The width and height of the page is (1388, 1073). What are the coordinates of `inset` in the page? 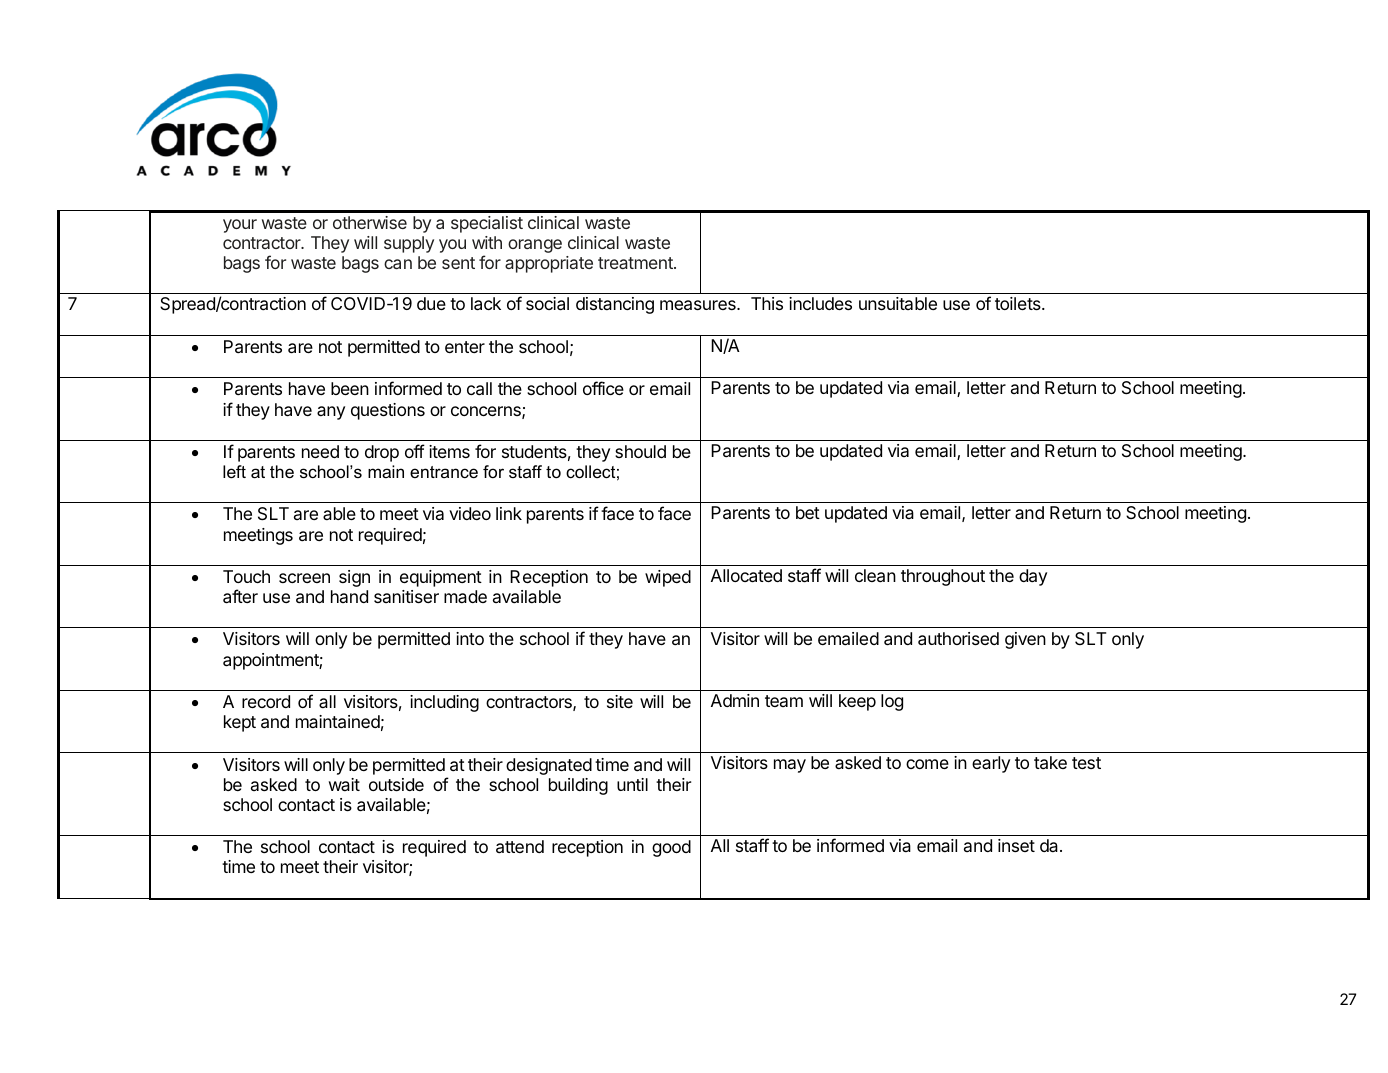 It's located at (1016, 845).
